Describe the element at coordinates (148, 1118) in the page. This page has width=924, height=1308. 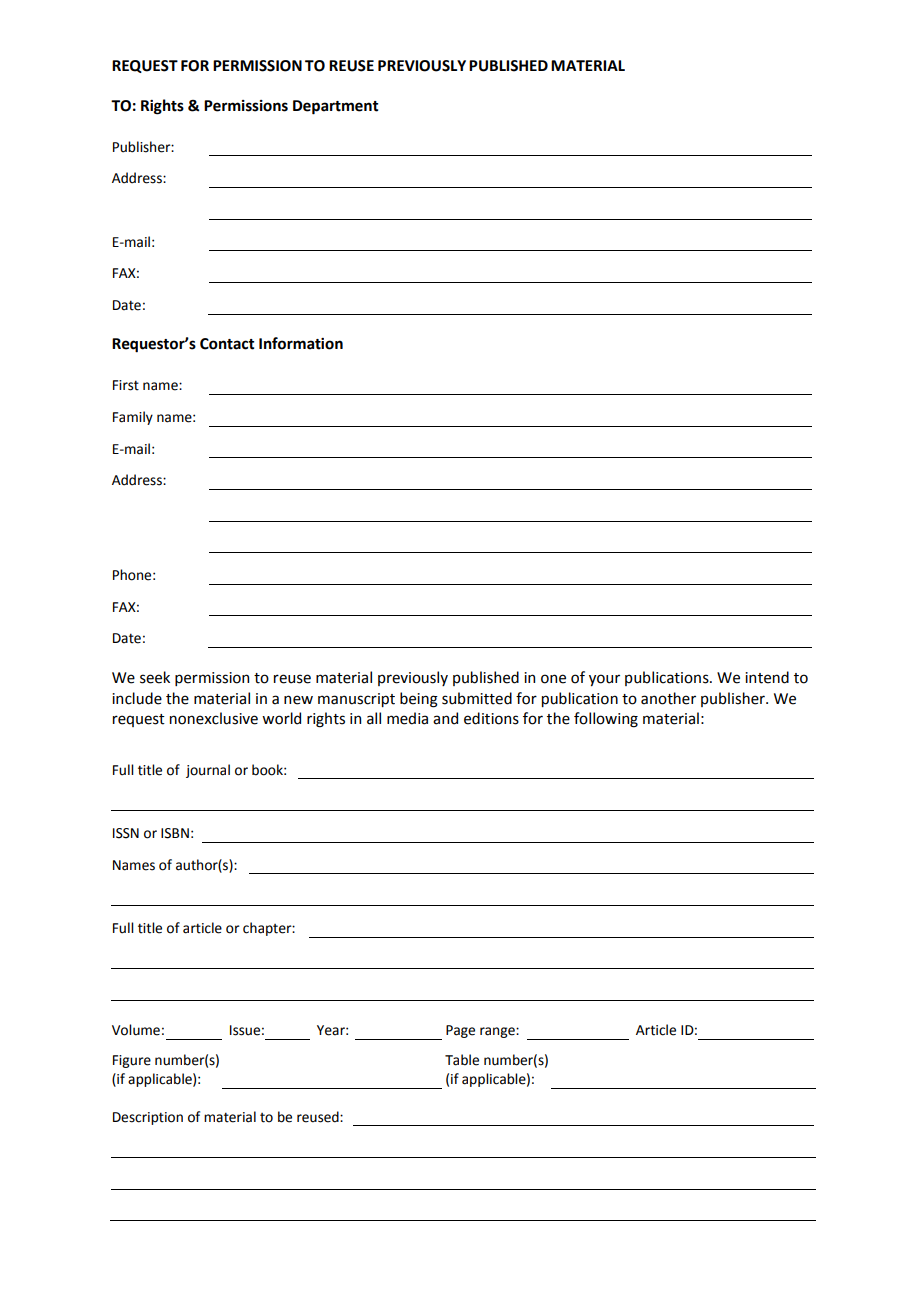
I see `Description` at that location.
